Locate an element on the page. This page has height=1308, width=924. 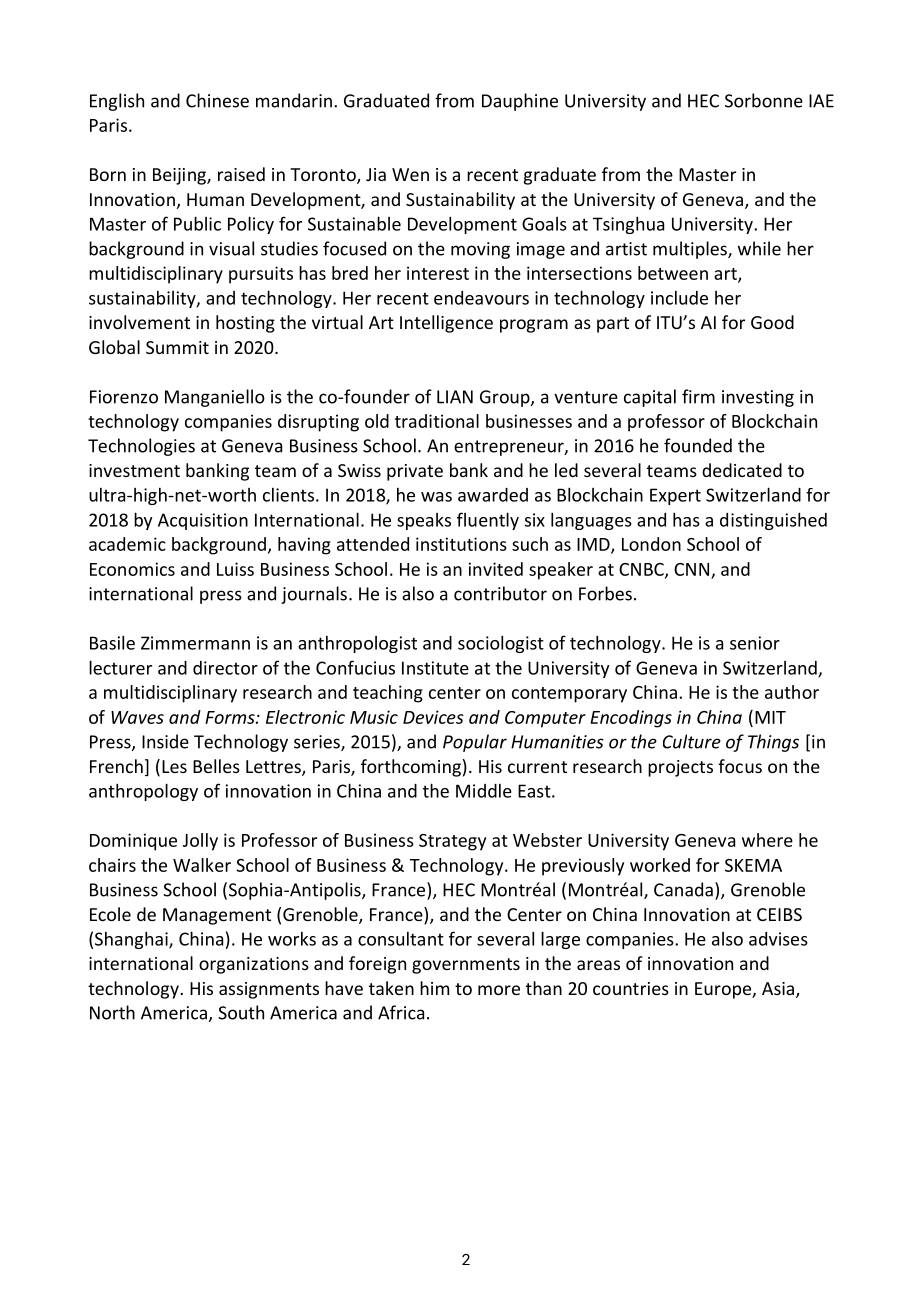
Chinese is located at coordinates (217, 100).
